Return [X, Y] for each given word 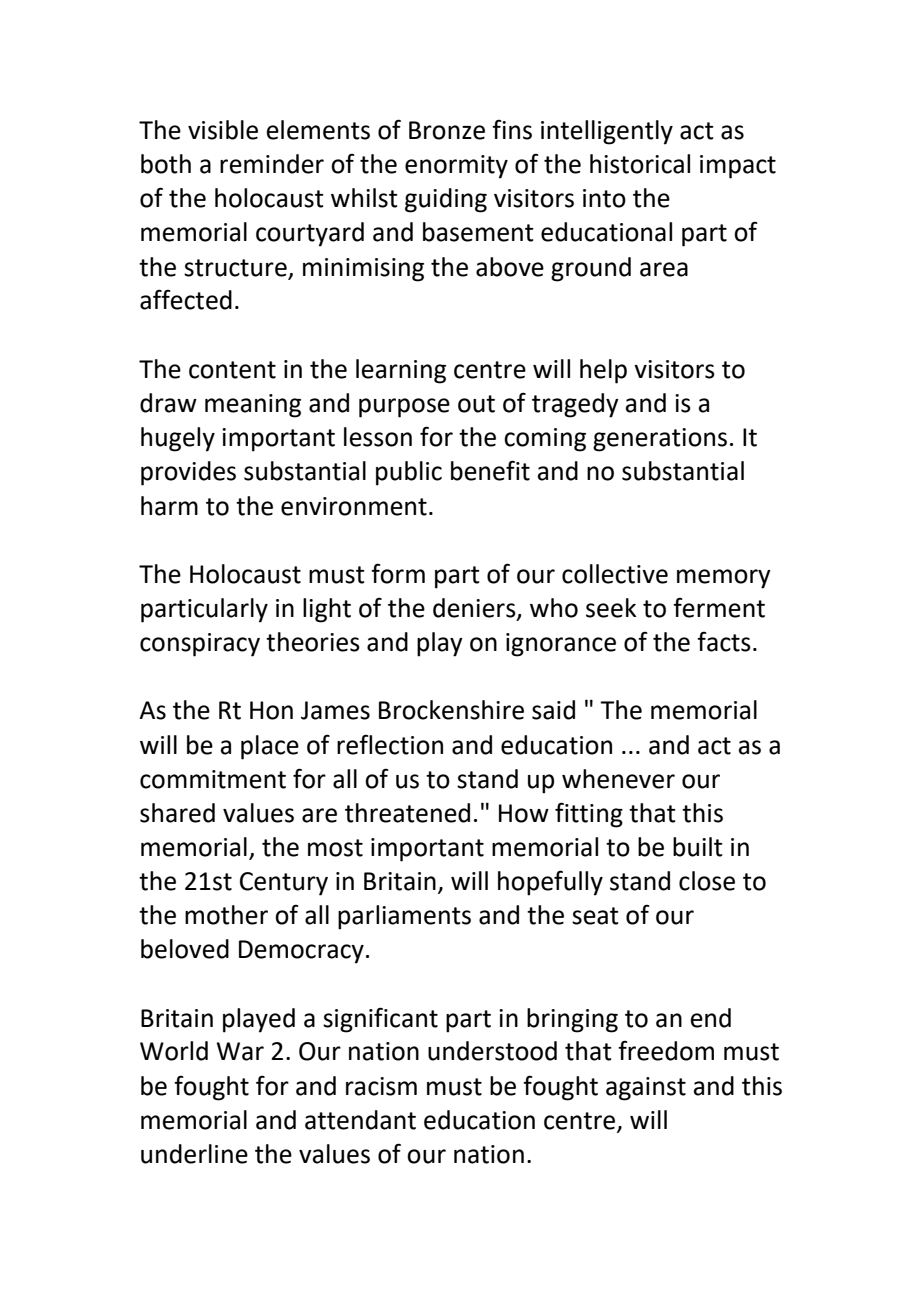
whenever [618, 779]
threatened [407, 813]
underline [194, 1154]
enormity [456, 167]
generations [660, 440]
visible [223, 130]
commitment [213, 779]
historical [640, 164]
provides [188, 473]
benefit [490, 470]
